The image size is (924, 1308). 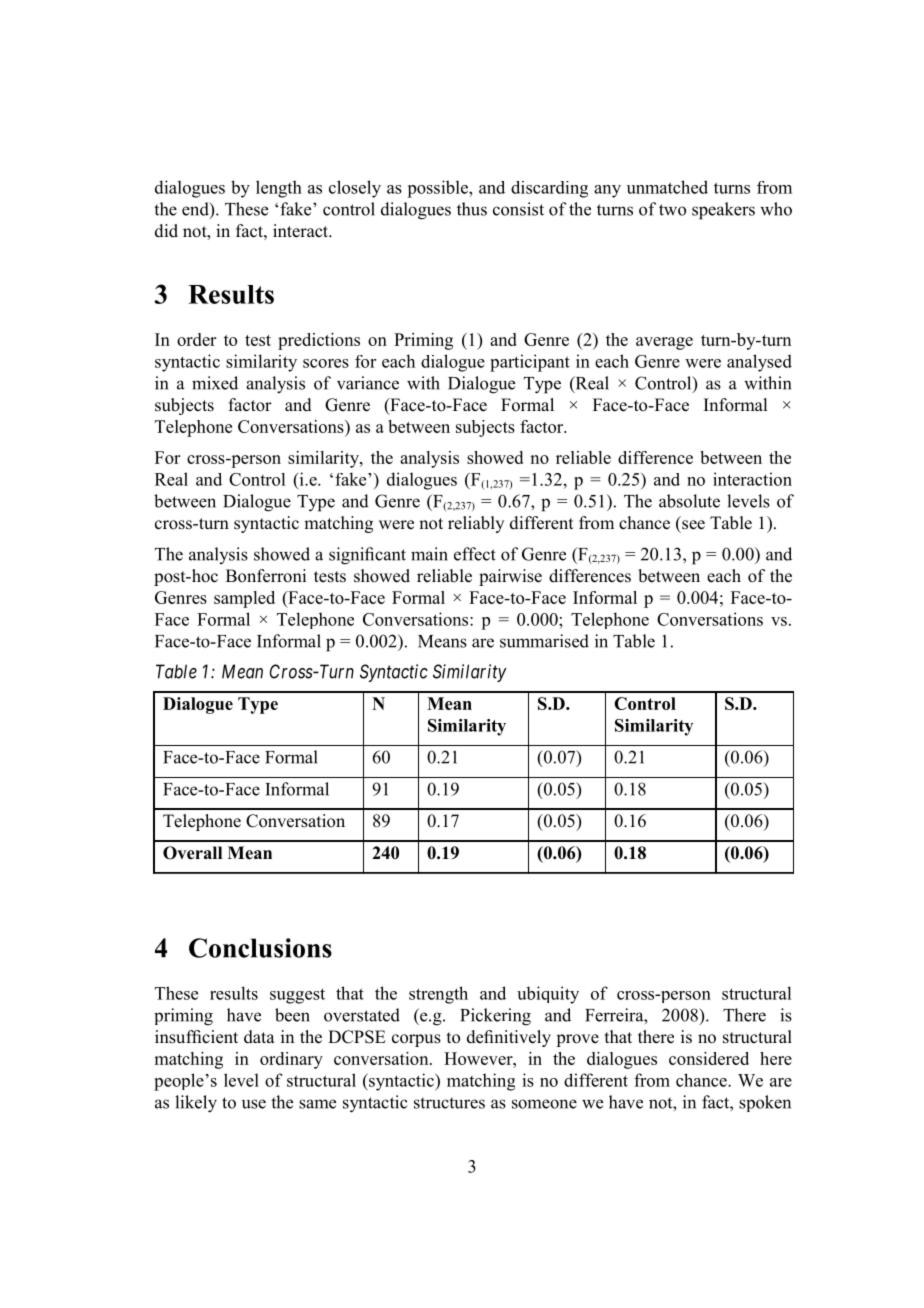 What do you see at coordinates (693, 525) in the screenshot?
I see `see` at bounding box center [693, 525].
